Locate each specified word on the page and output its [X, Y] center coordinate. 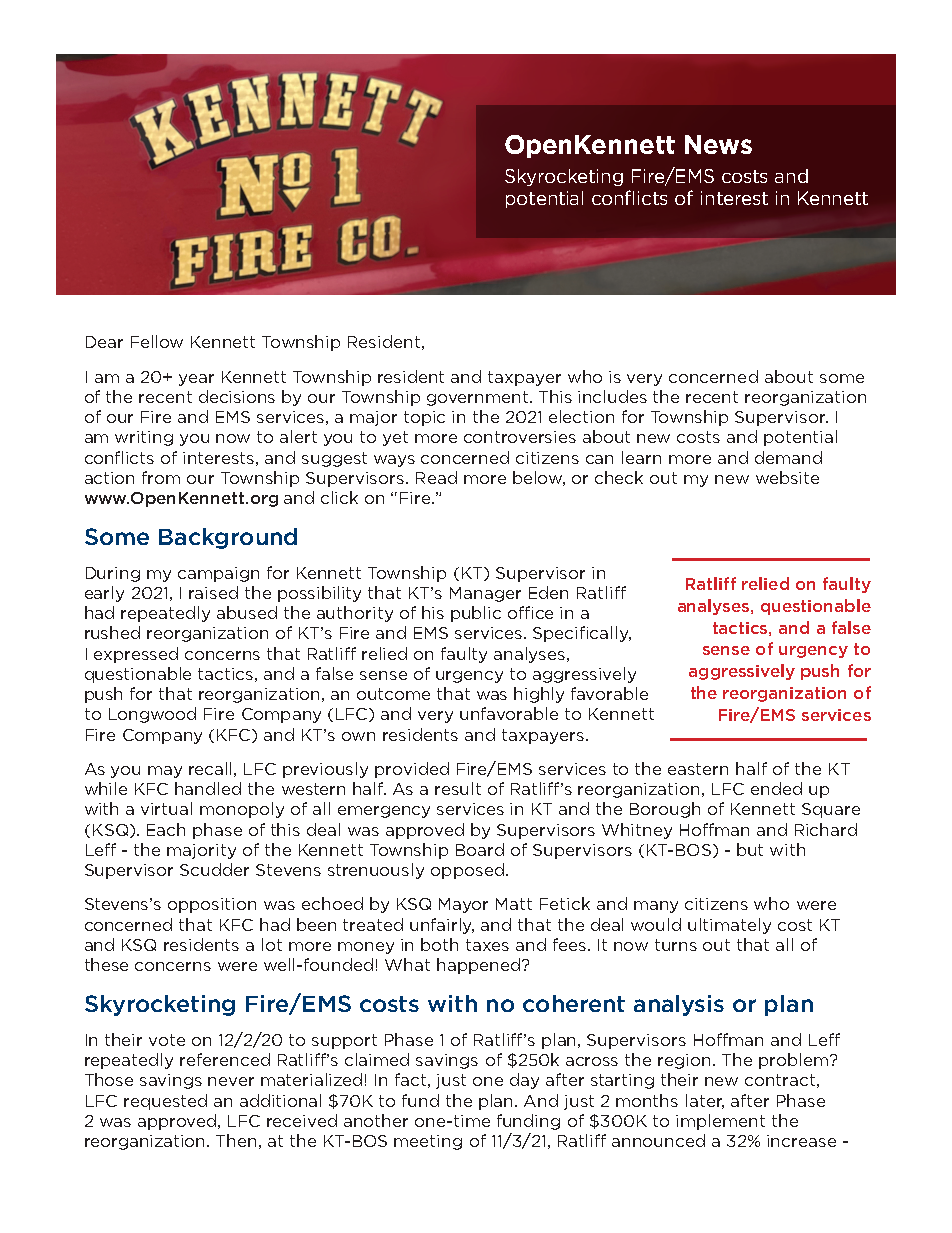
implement [720, 1122]
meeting [428, 1142]
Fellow [157, 341]
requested [165, 1102]
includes [612, 396]
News [718, 144]
